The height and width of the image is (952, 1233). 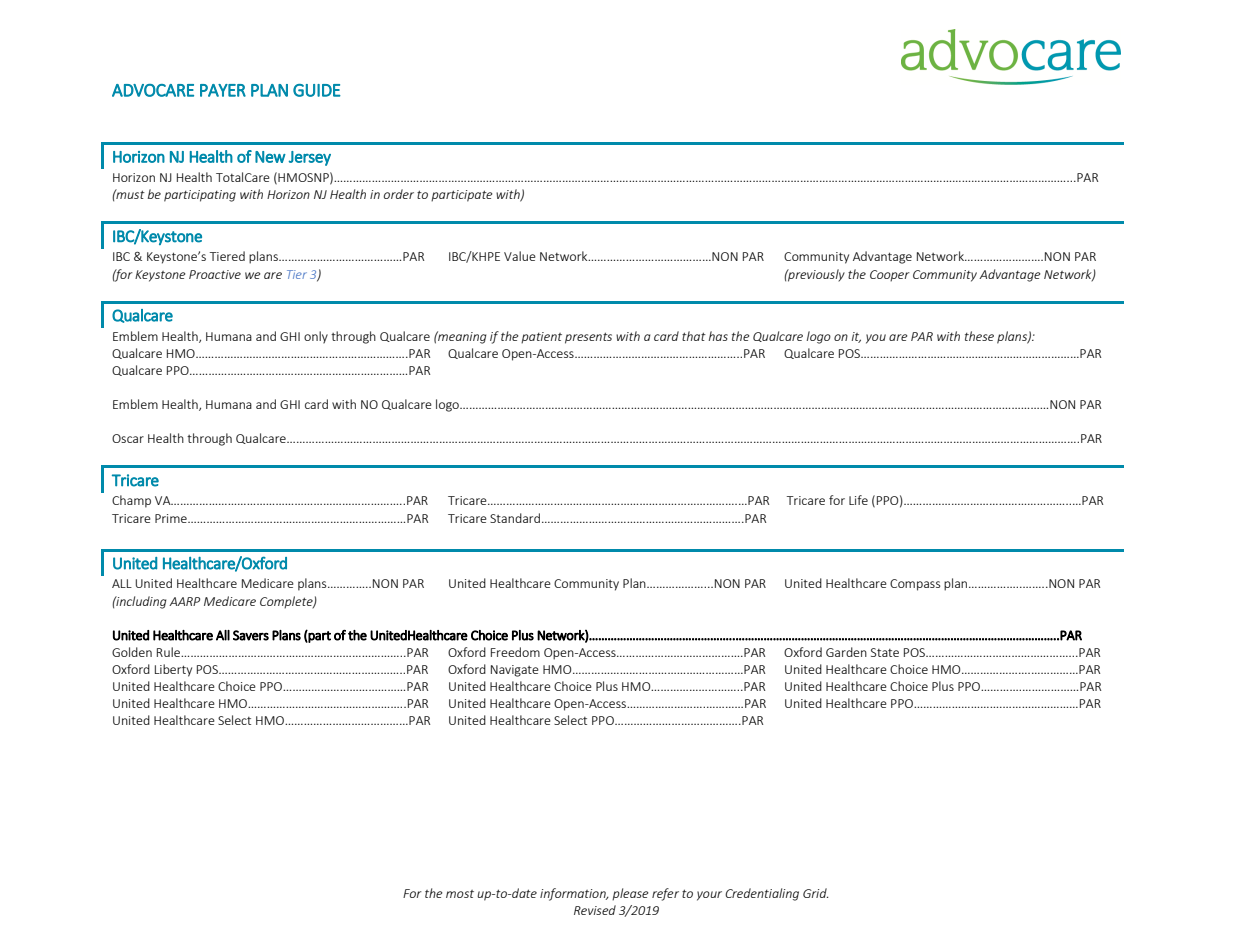 What do you see at coordinates (858, 500) in the image?
I see `Life` at bounding box center [858, 500].
